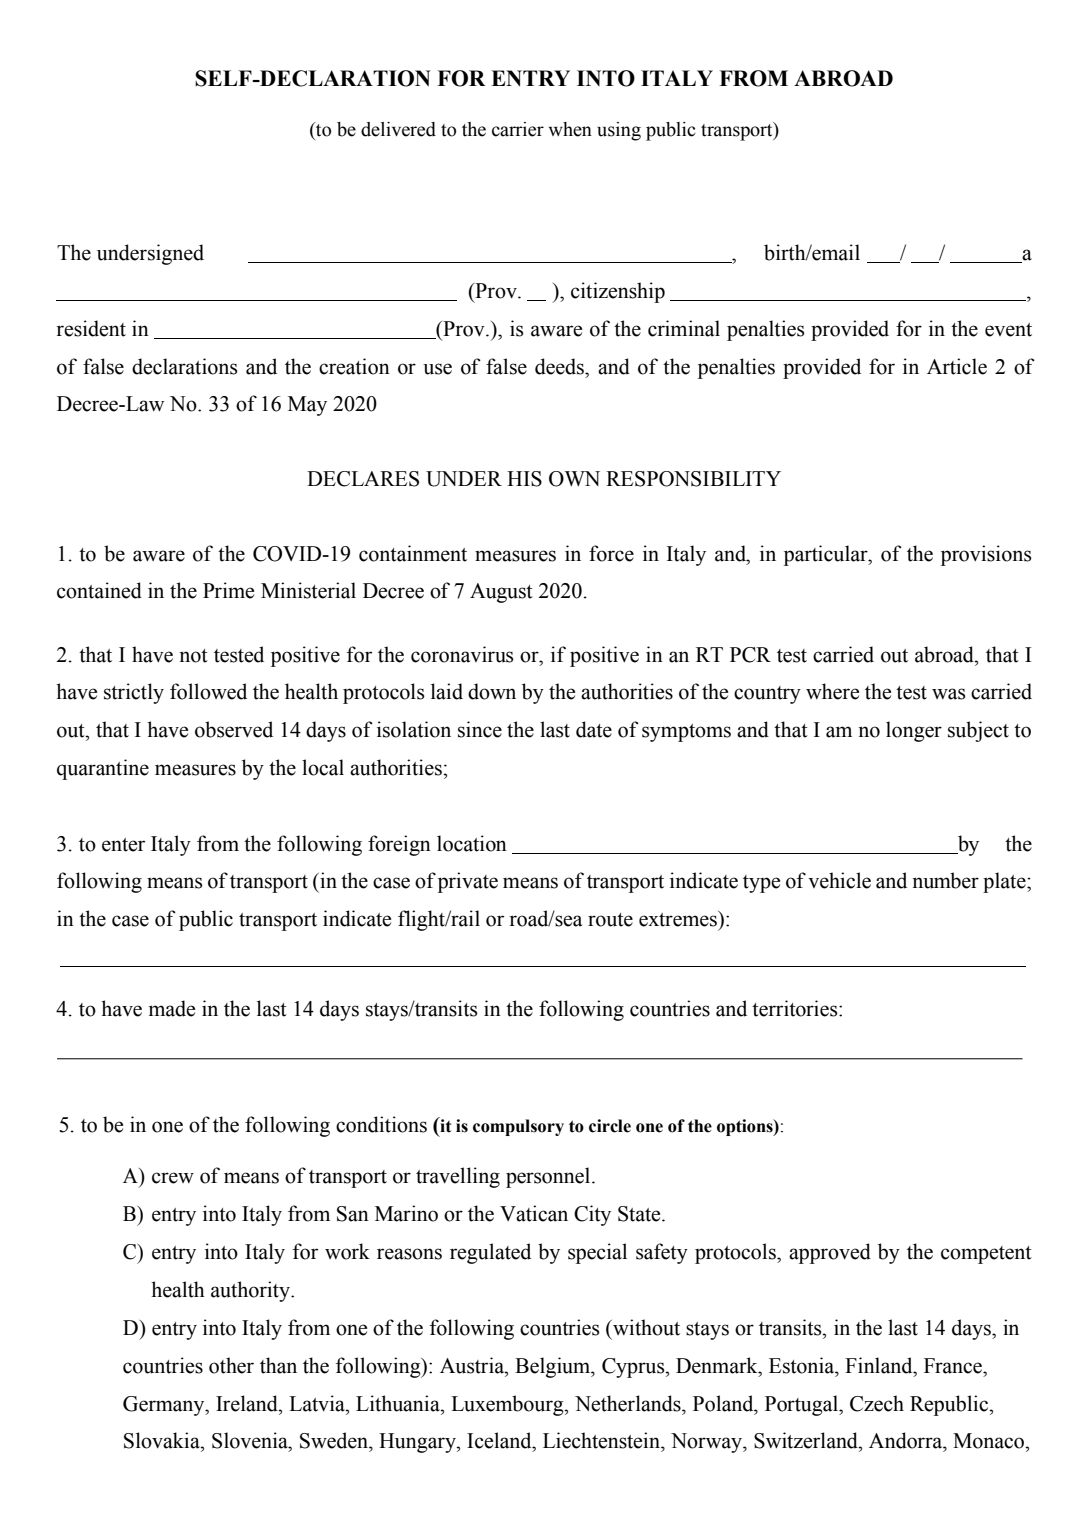 This screenshot has height=1539, width=1088. Describe the element at coordinates (234, 729) in the screenshot. I see `observed` at that location.
